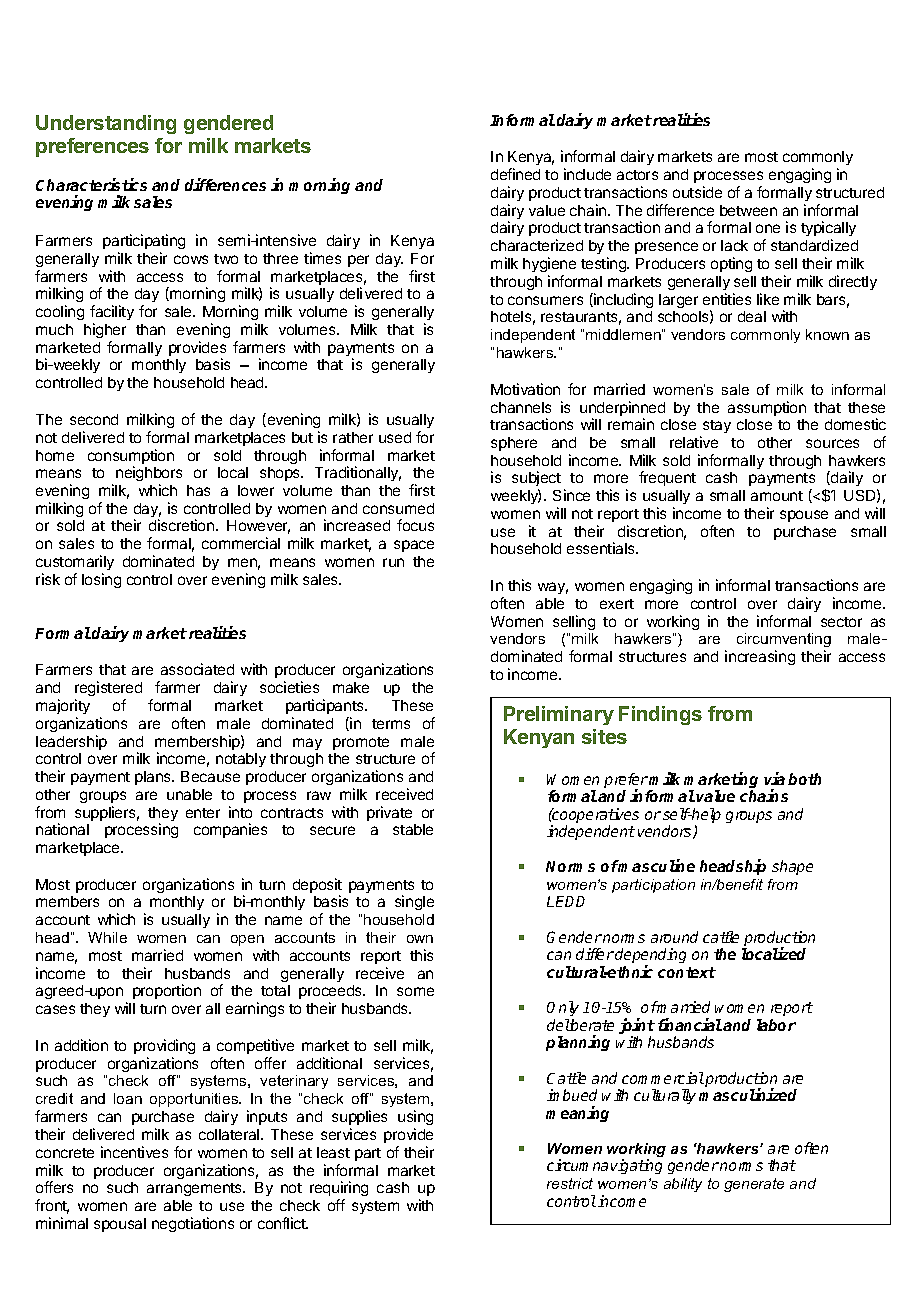 The height and width of the screenshot is (1308, 924). I want to click on generate, so click(754, 1185).
